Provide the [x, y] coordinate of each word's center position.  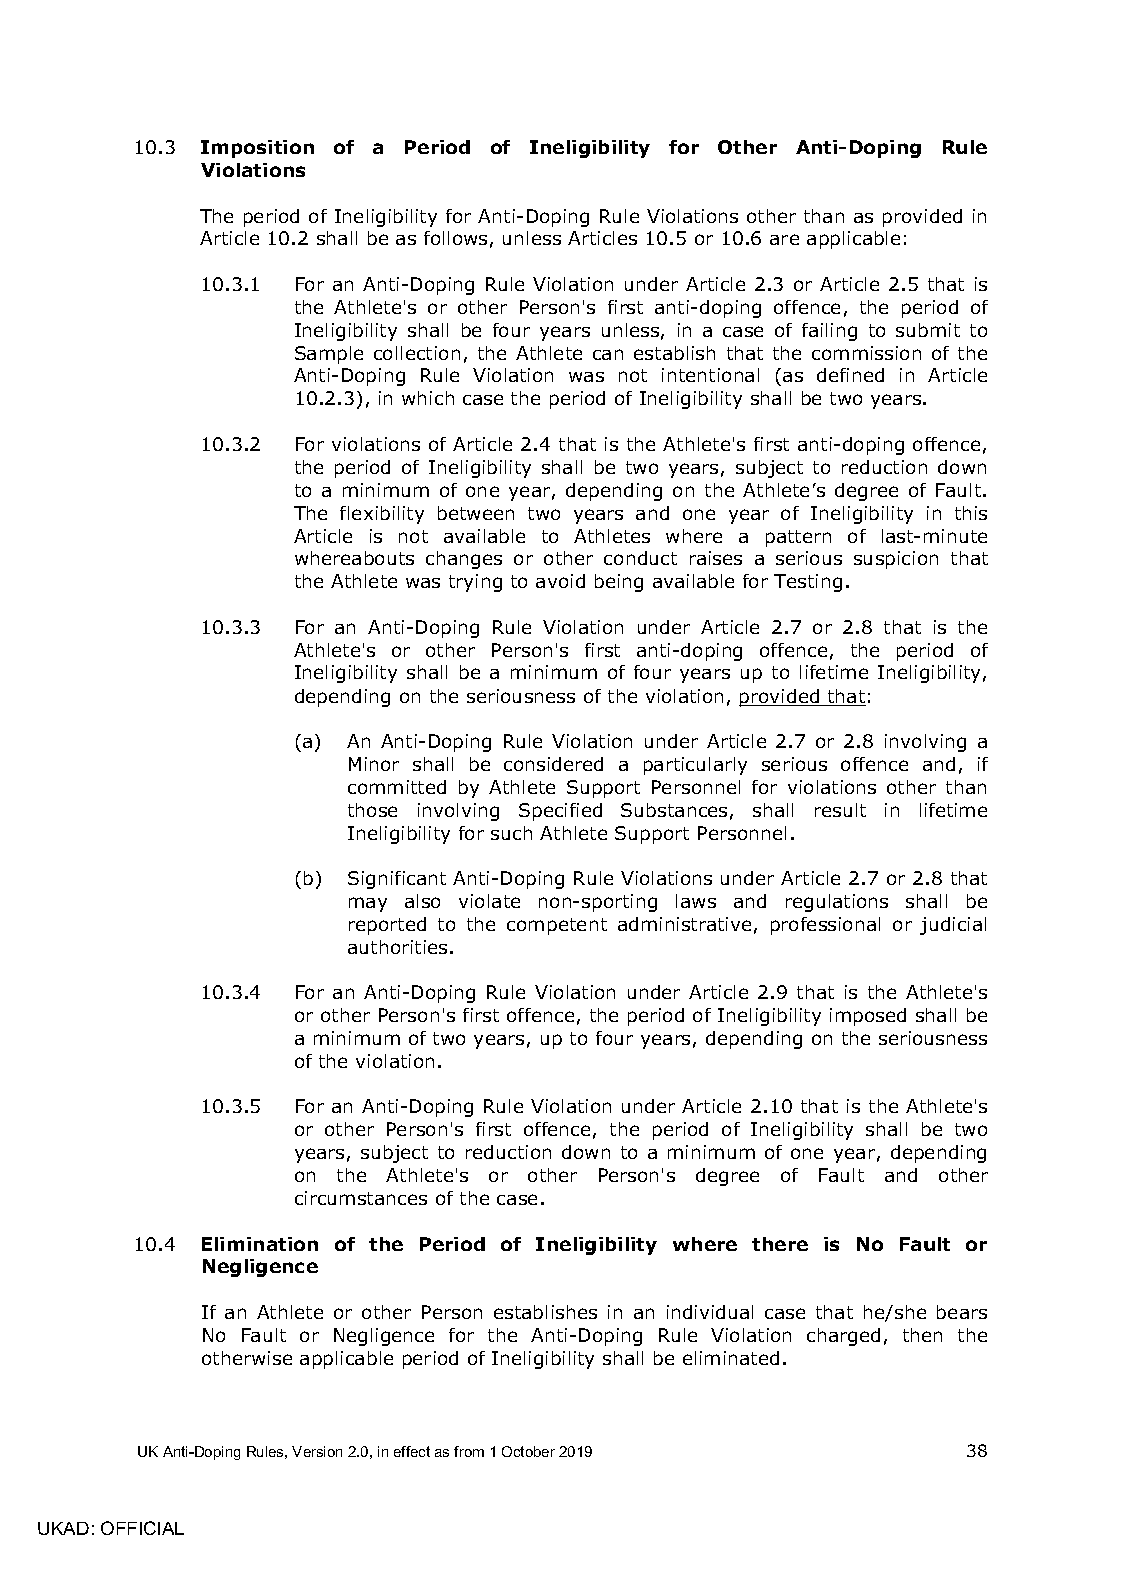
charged [843, 1337]
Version [317, 1451]
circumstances [361, 1198]
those [372, 810]
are [784, 239]
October [528, 1451]
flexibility [382, 515]
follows [455, 238]
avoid [560, 581]
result [840, 810]
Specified [560, 812]
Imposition [257, 149]
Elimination [260, 1244]
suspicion [896, 560]
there [780, 1244]
